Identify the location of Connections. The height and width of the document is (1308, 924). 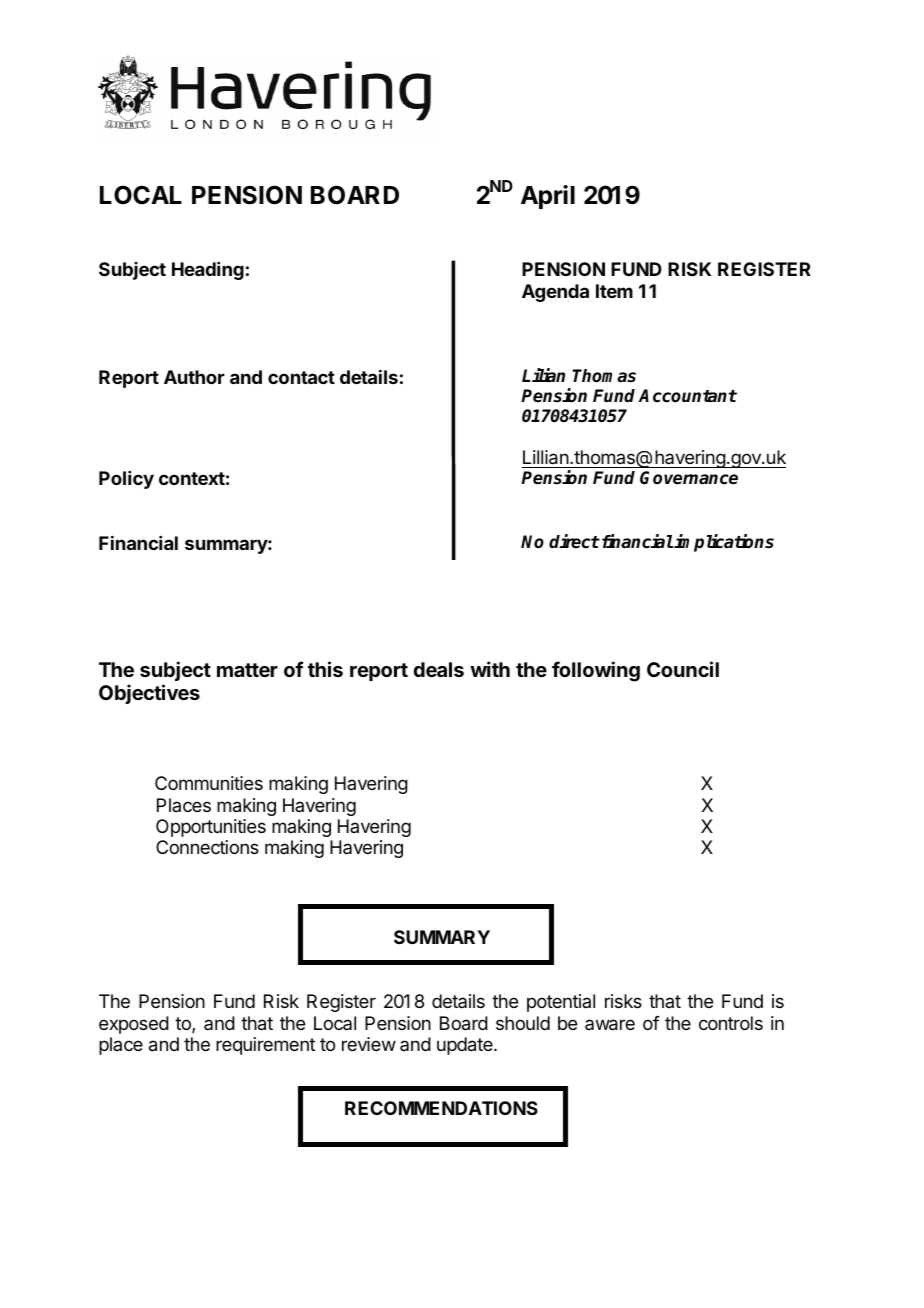
(207, 847).
